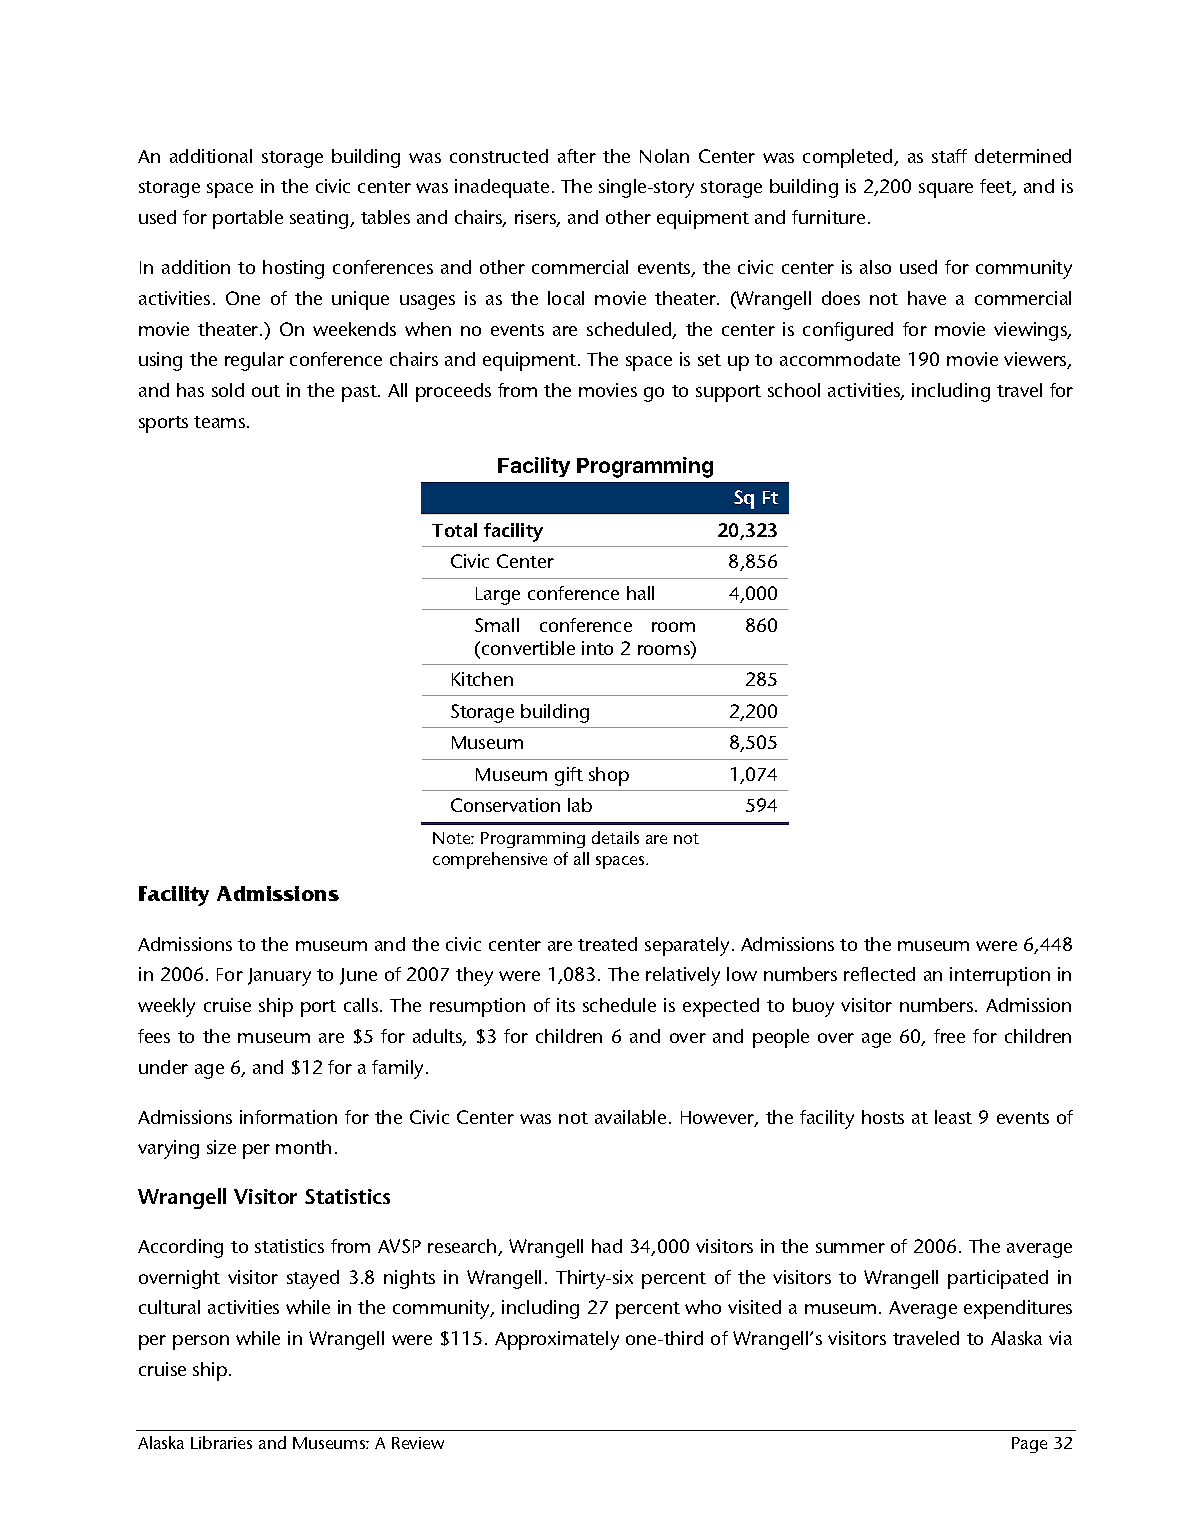  What do you see at coordinates (953, 1117) in the document?
I see `least` at bounding box center [953, 1117].
